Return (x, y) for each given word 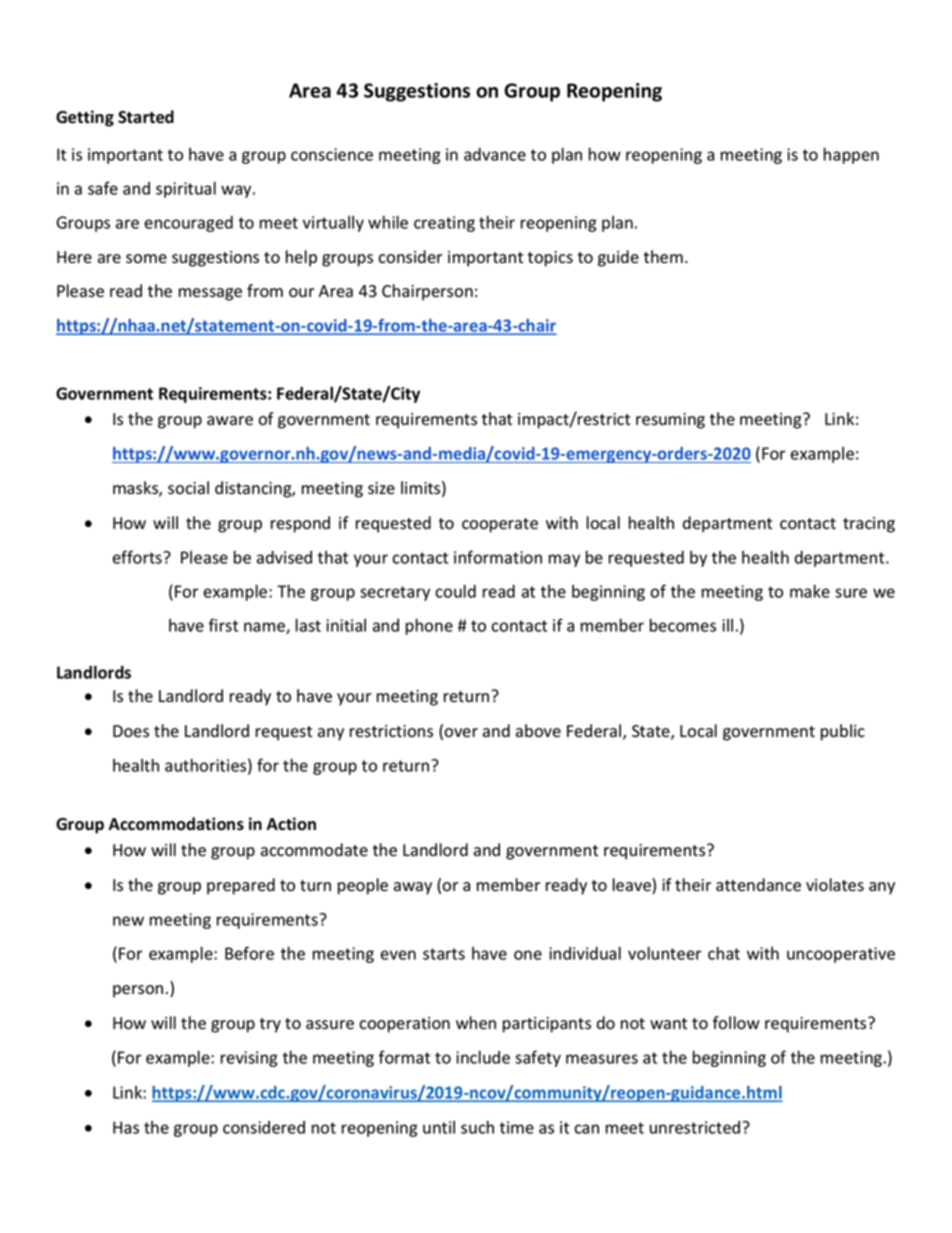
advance (495, 154)
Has (126, 1127)
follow (736, 1023)
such (477, 1127)
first (223, 625)
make (810, 591)
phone (429, 626)
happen (851, 155)
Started (146, 117)
